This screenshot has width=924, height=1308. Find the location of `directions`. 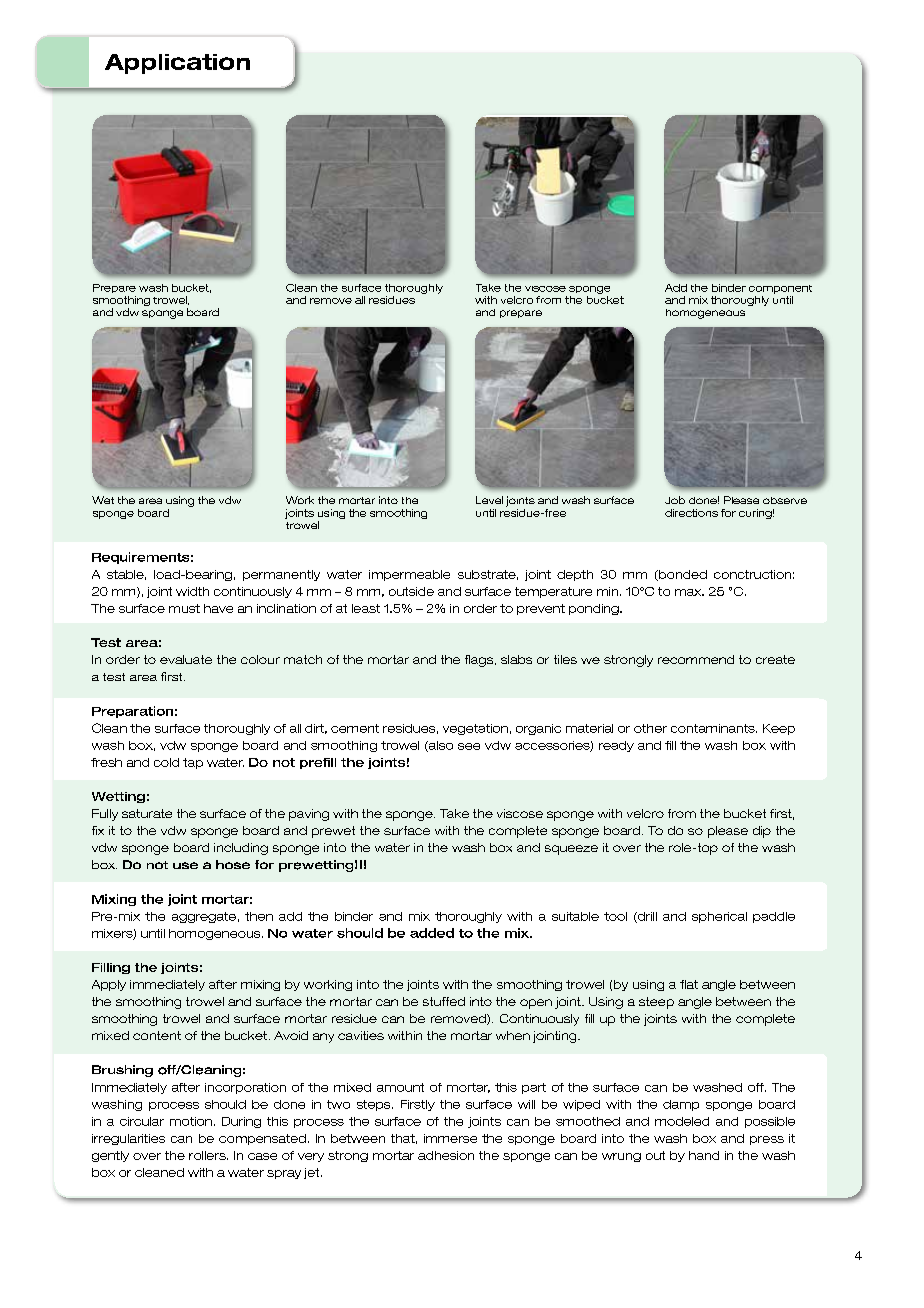

directions is located at coordinates (691, 513).
